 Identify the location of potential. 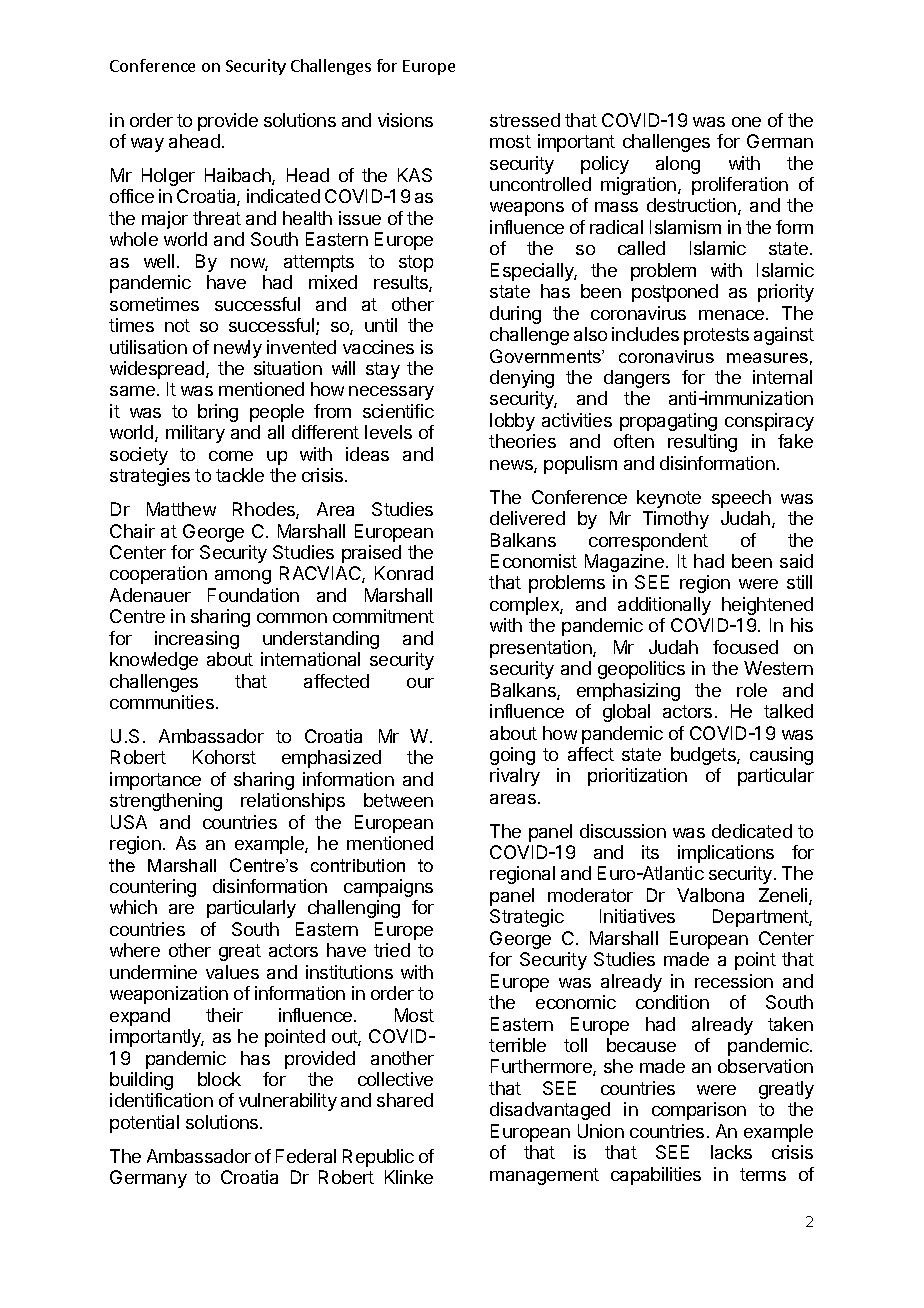
(144, 1124).
